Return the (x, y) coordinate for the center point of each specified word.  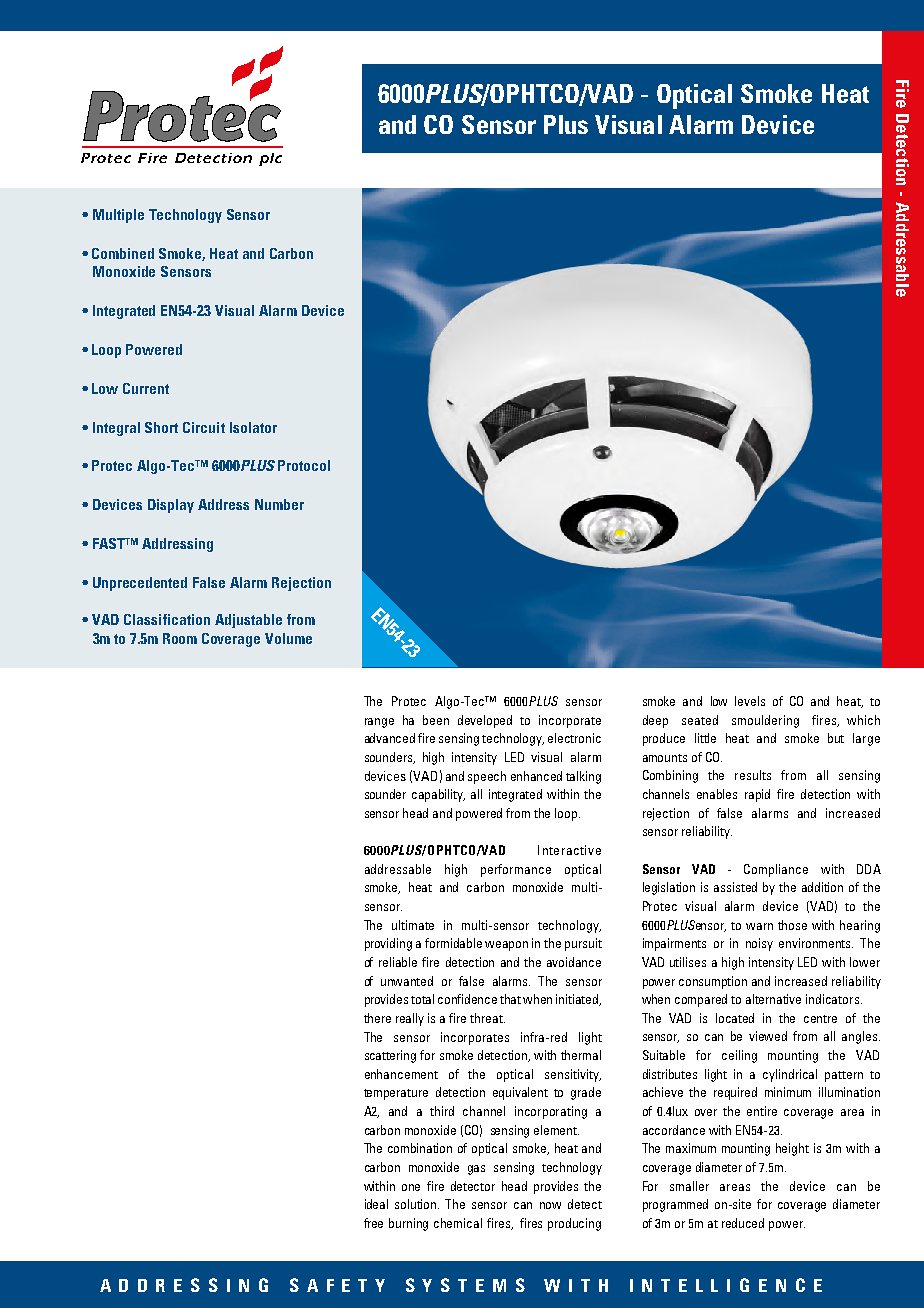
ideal (376, 1204)
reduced (743, 1223)
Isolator (253, 427)
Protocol (304, 465)
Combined (123, 253)
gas (476, 1170)
